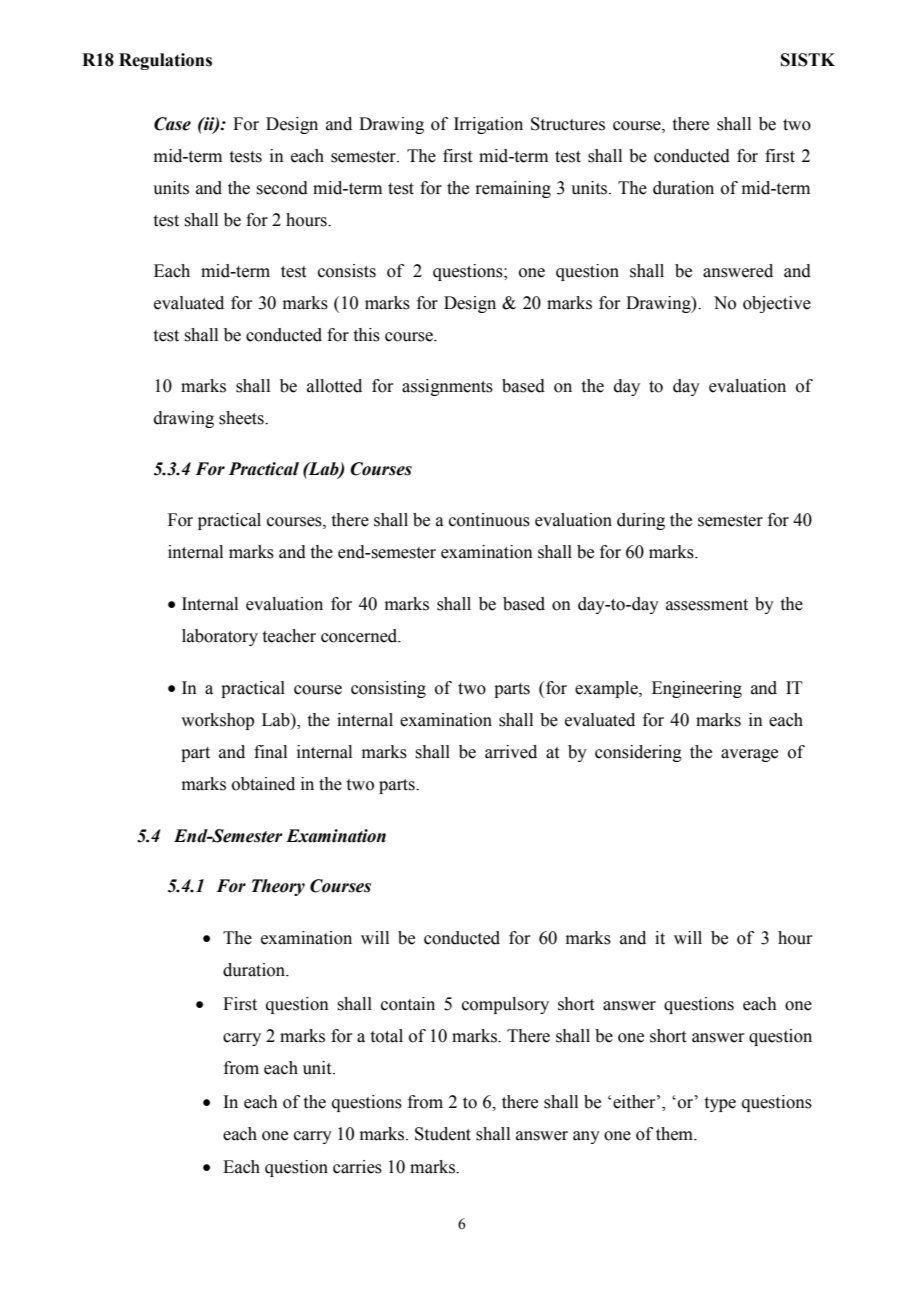  What do you see at coordinates (568, 124) in the page?
I see `Structures` at bounding box center [568, 124].
